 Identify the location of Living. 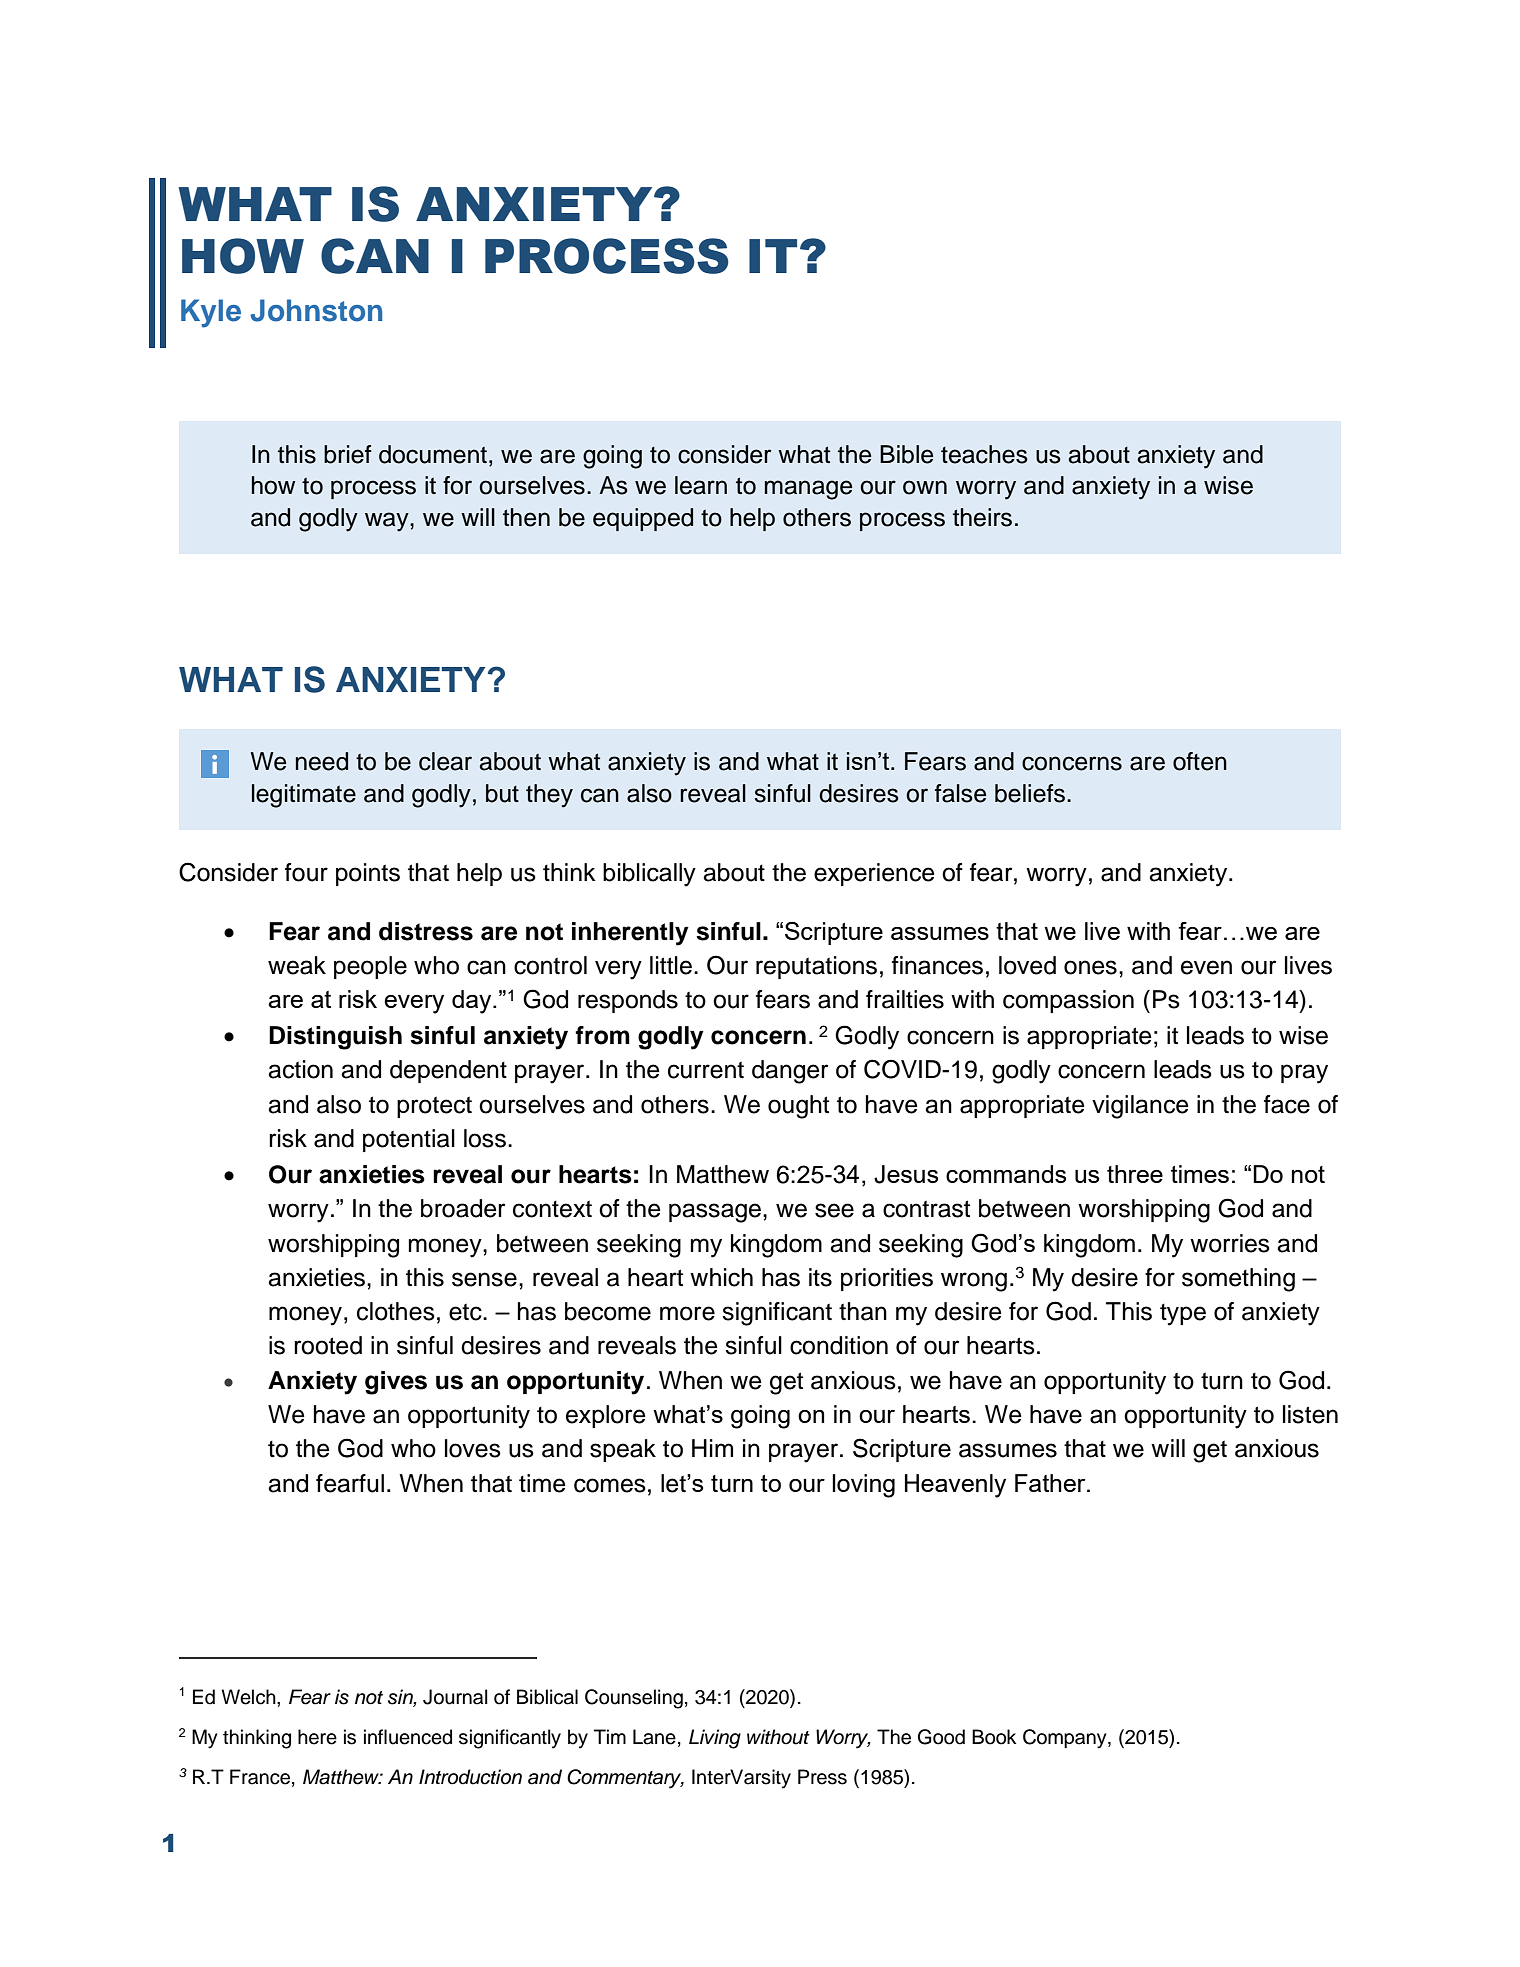
(715, 1739).
